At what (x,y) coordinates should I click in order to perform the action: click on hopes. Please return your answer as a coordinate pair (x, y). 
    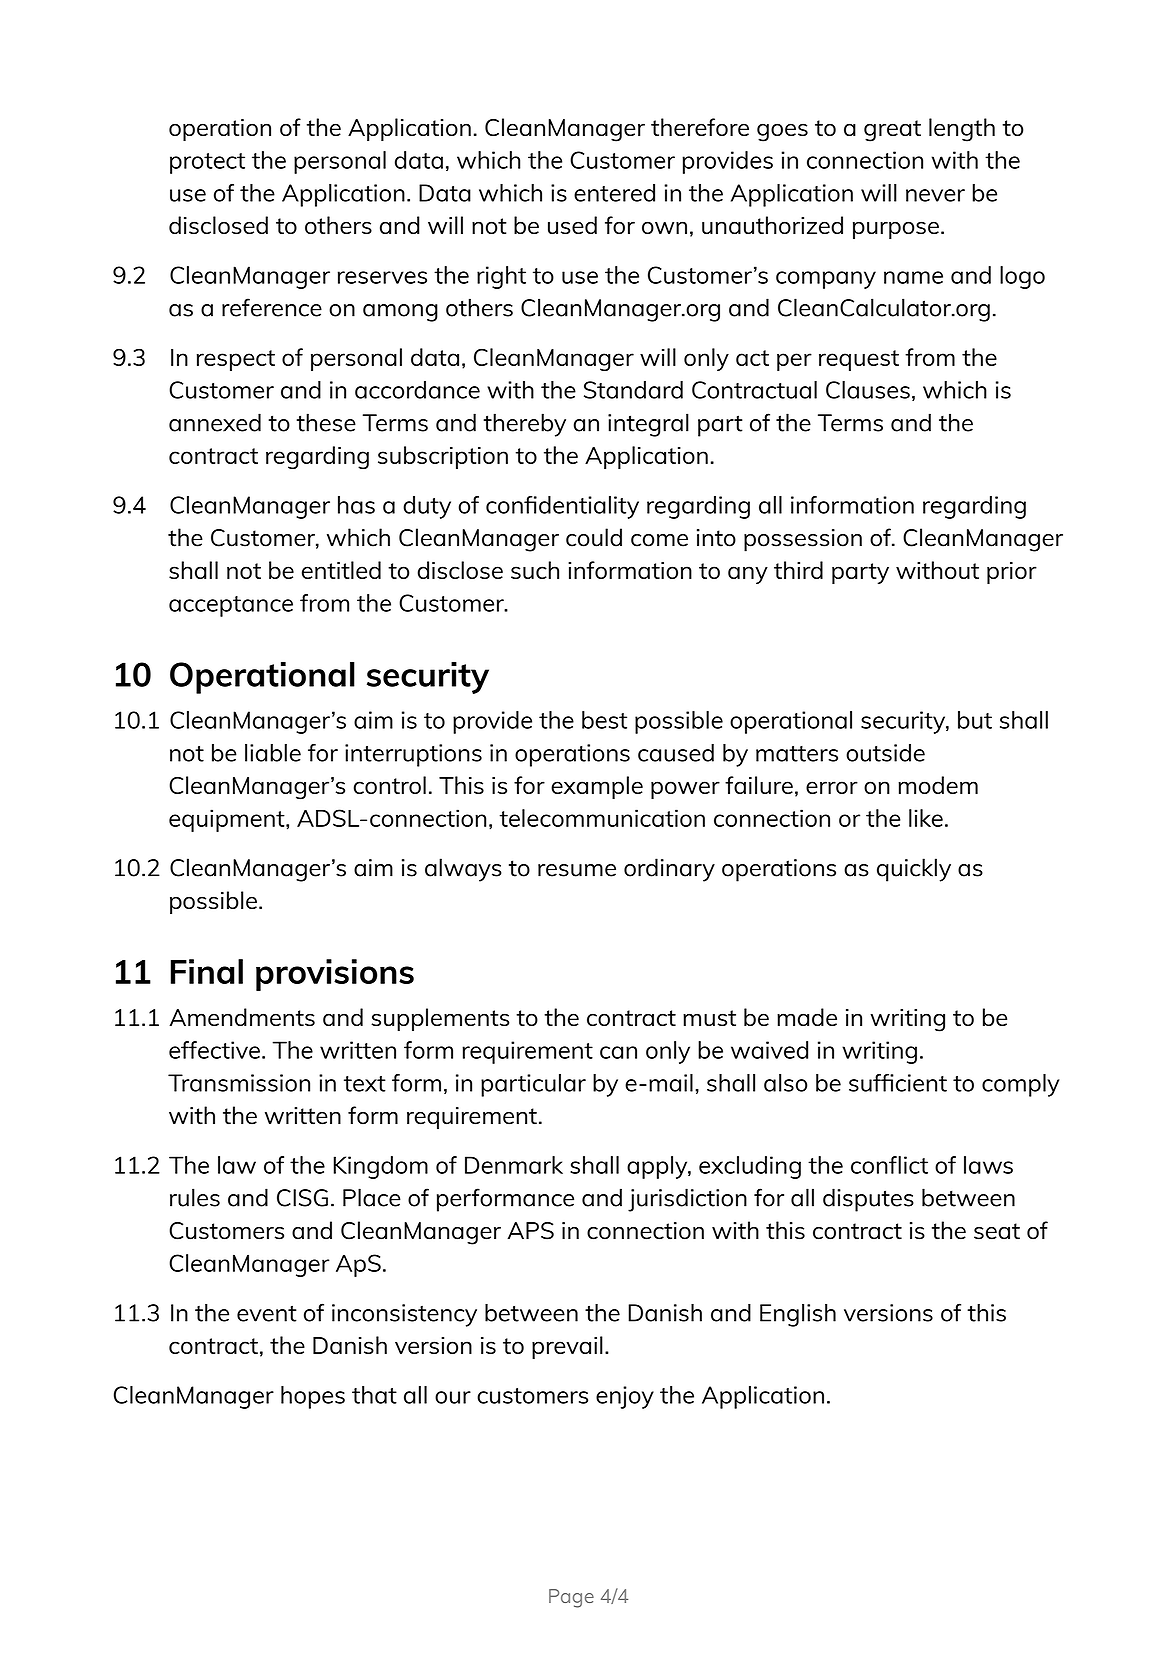
    Looking at the image, I should click on (313, 1397).
